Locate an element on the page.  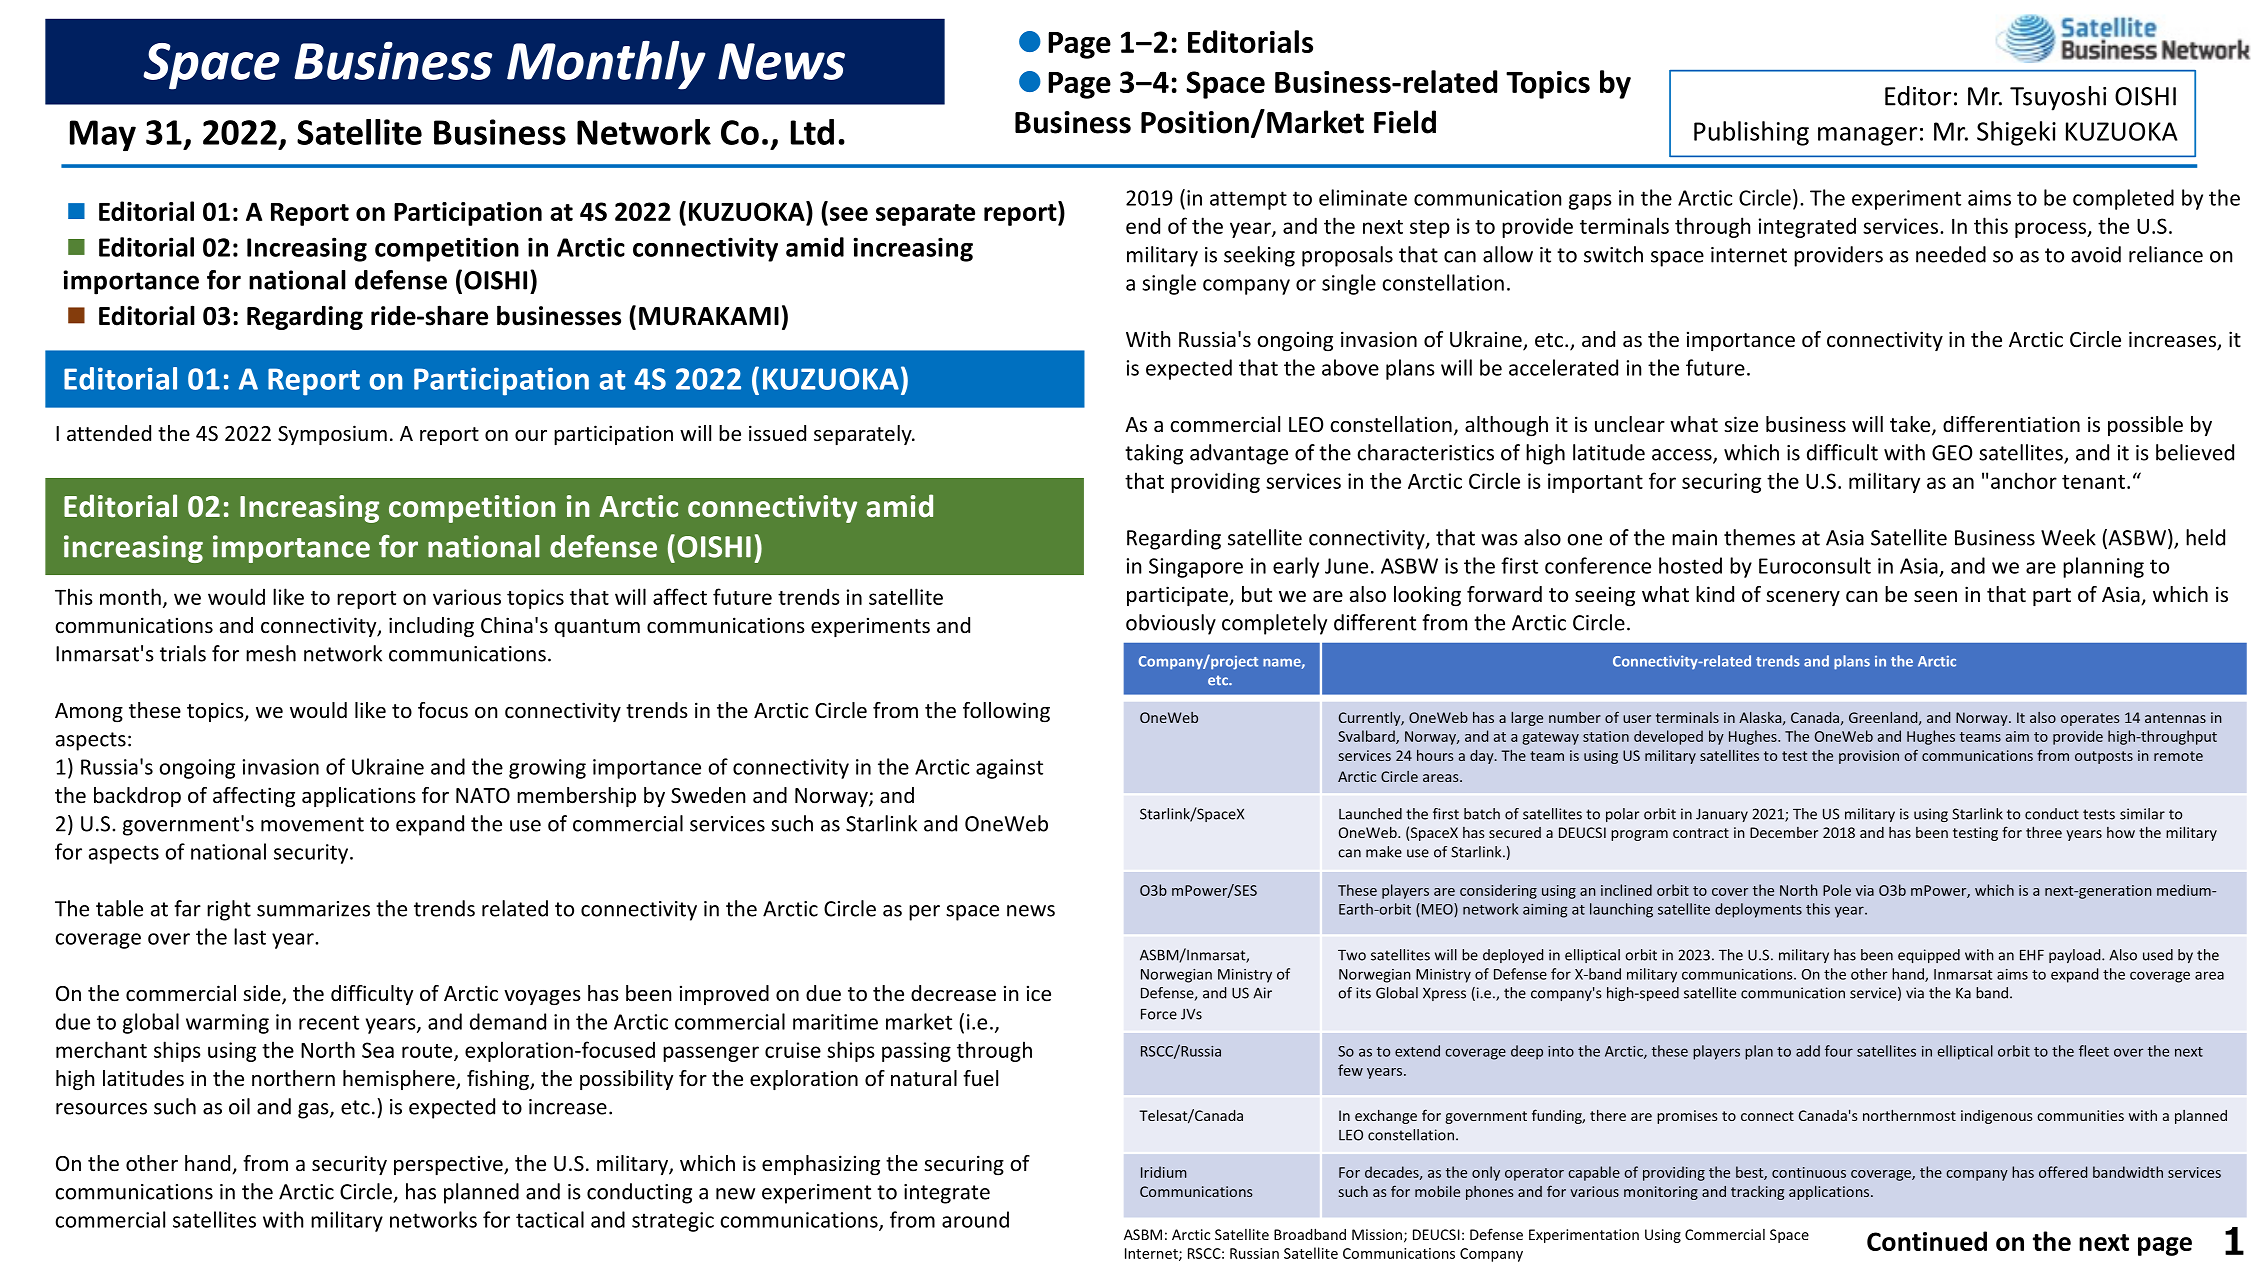
May is located at coordinates (103, 135).
